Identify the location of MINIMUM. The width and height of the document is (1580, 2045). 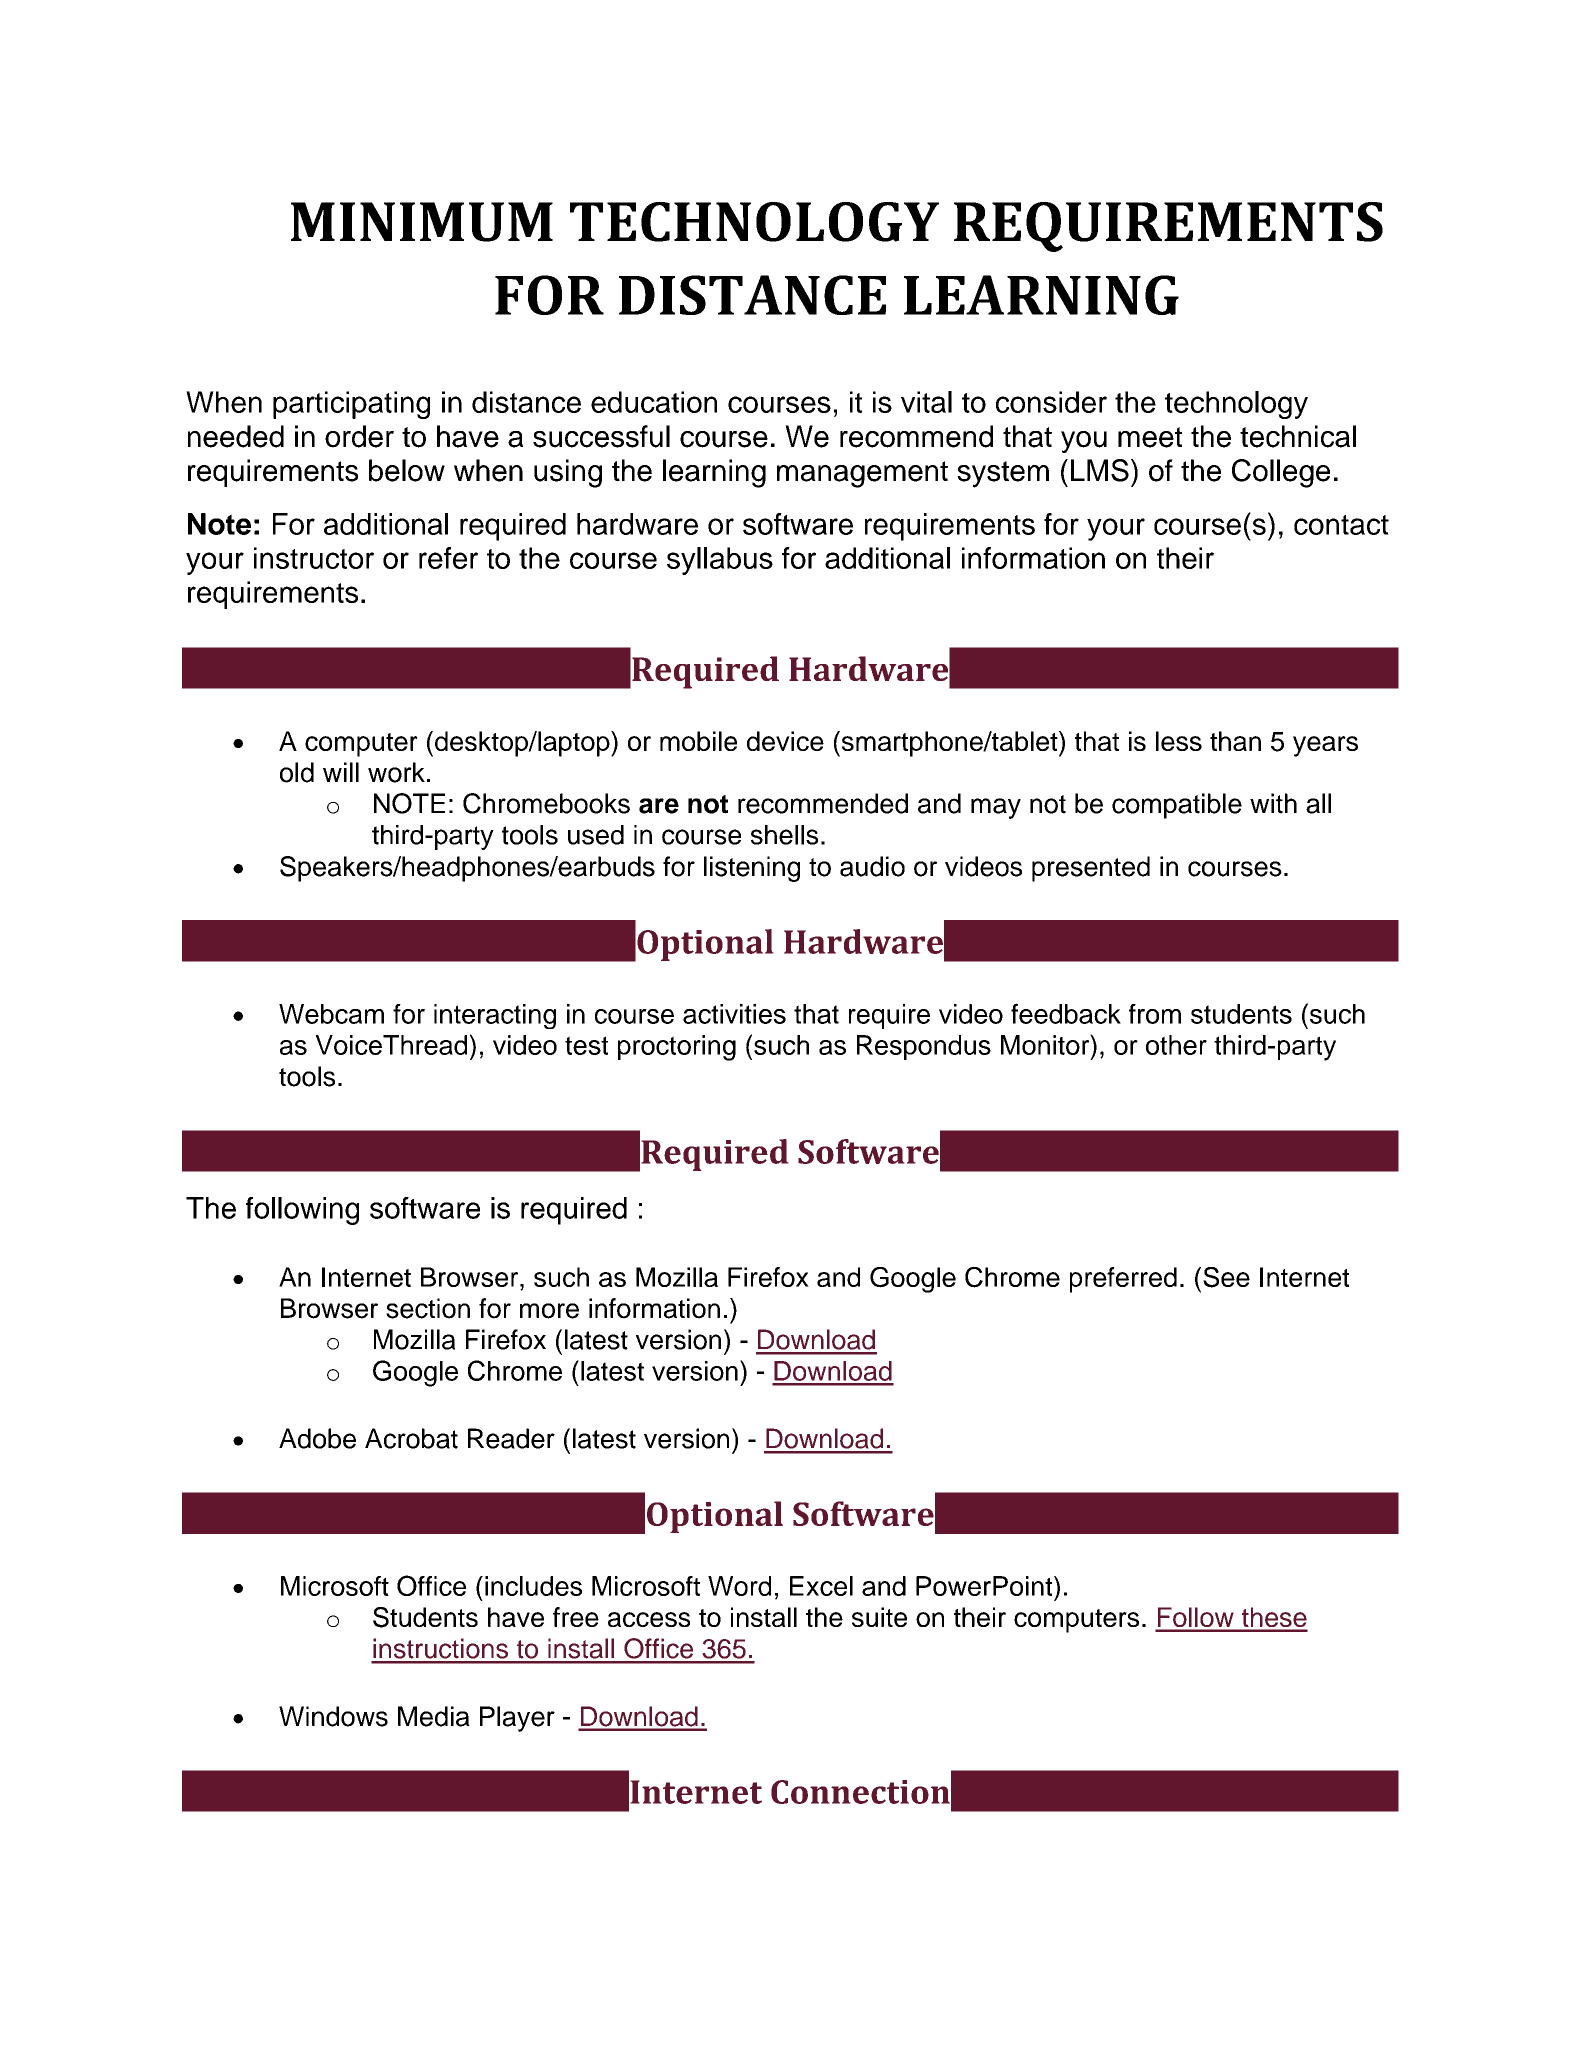
(422, 222).
